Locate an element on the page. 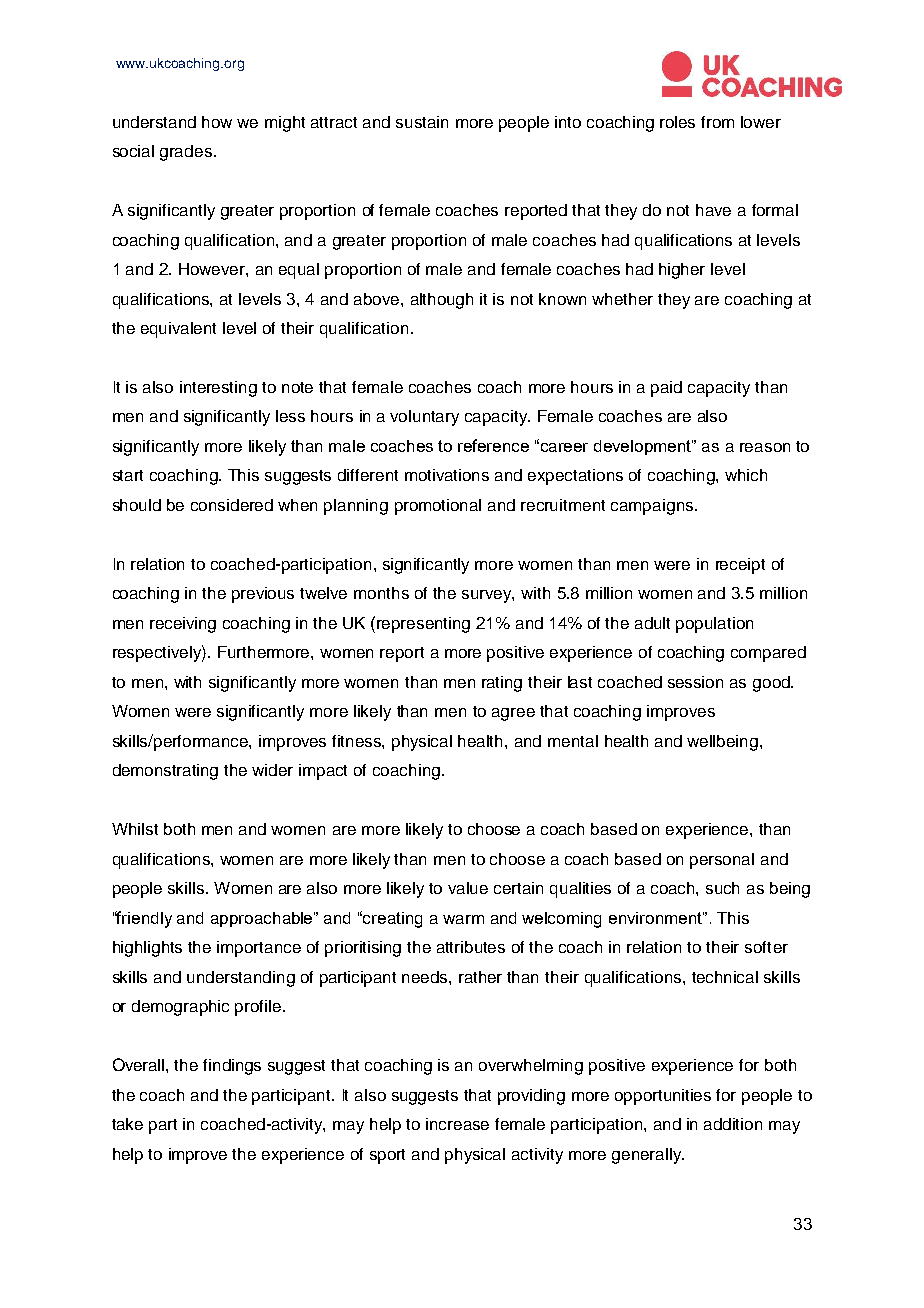 This page has width=924, height=1308. sustain is located at coordinates (422, 122).
